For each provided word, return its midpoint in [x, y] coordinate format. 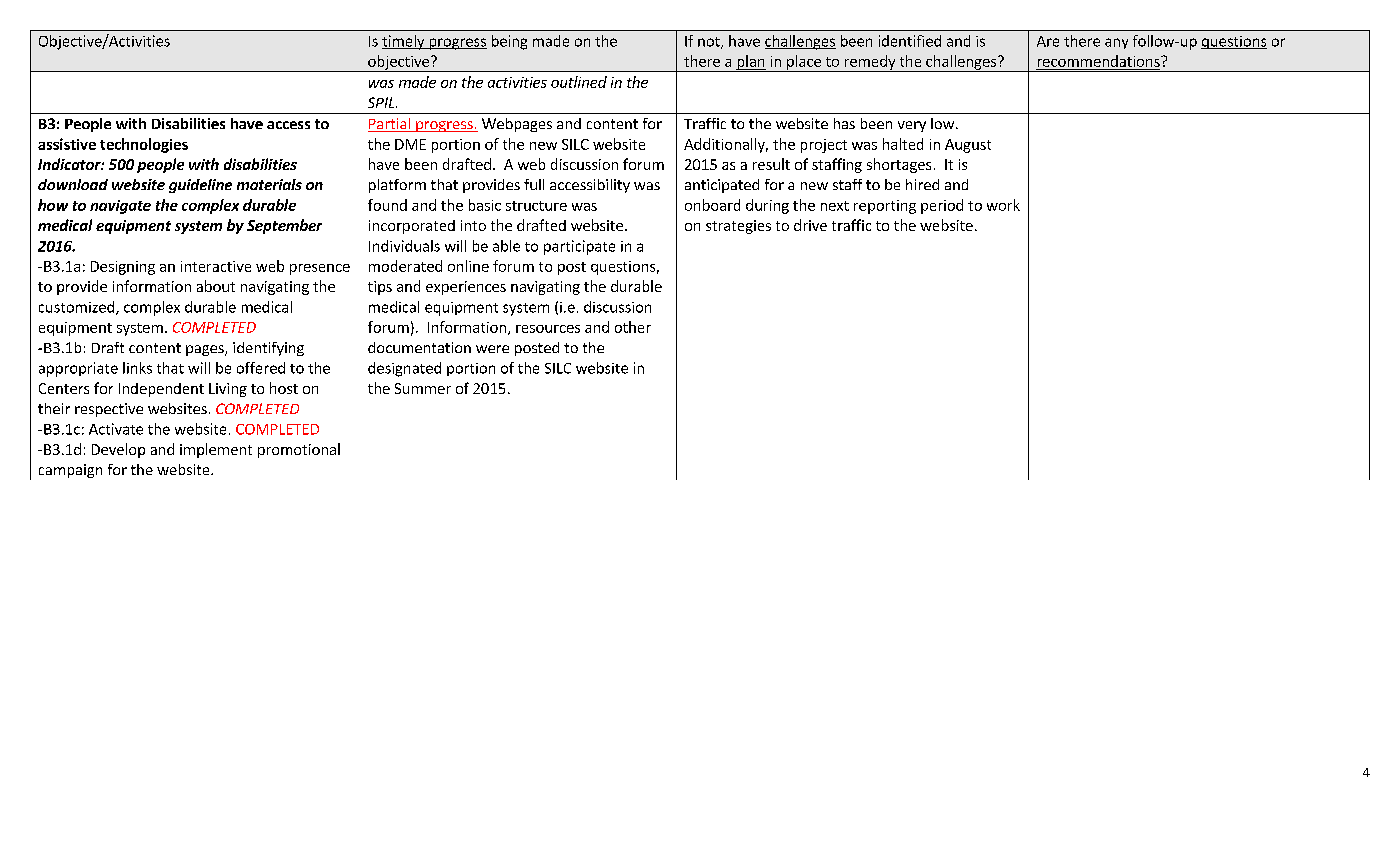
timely [404, 42]
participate [579, 247]
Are [1048, 41]
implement [216, 450]
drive [810, 225]
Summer [423, 388]
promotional [299, 450]
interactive [216, 266]
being [509, 42]
